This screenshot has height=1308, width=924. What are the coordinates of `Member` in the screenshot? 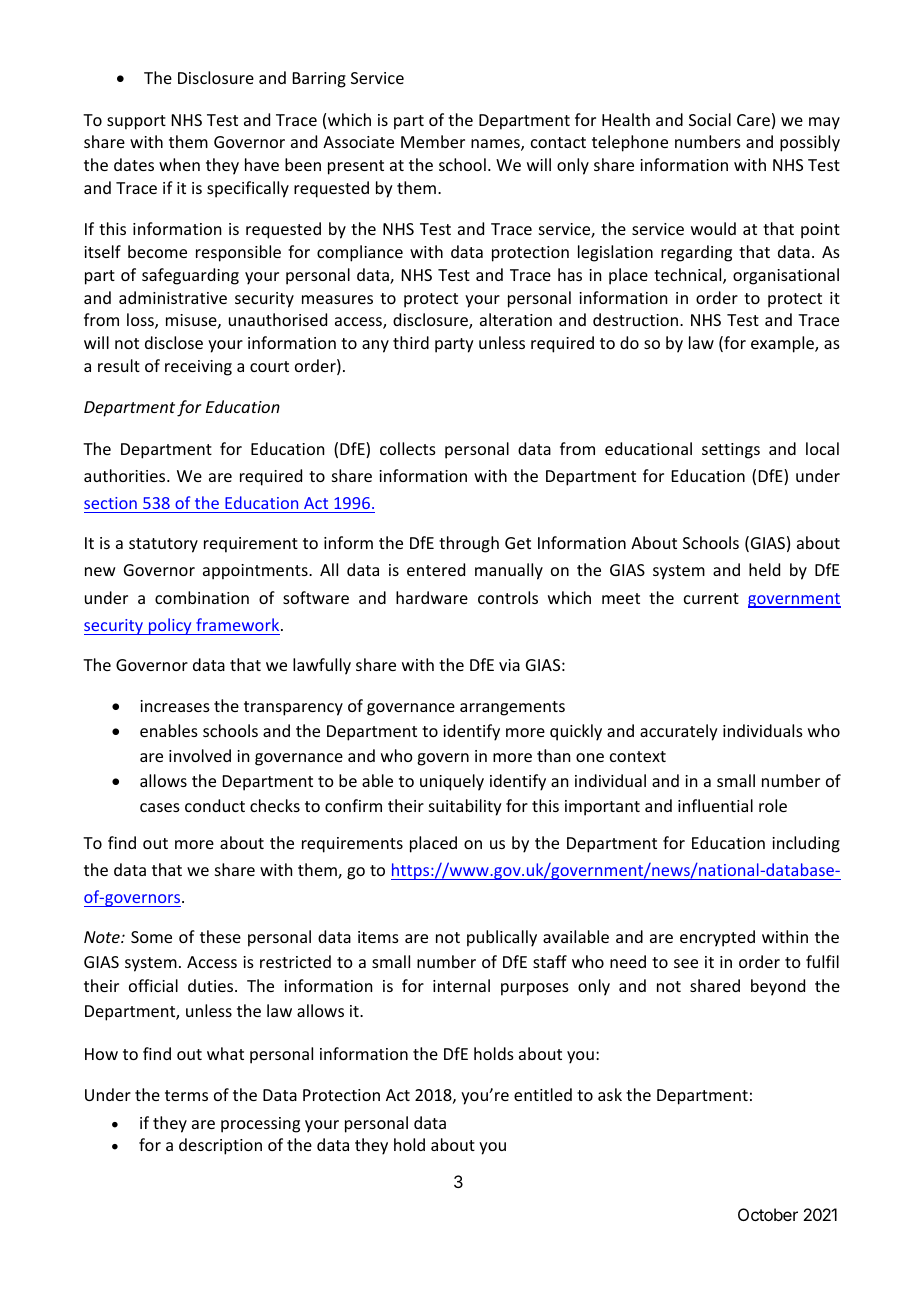 It's located at (433, 141).
